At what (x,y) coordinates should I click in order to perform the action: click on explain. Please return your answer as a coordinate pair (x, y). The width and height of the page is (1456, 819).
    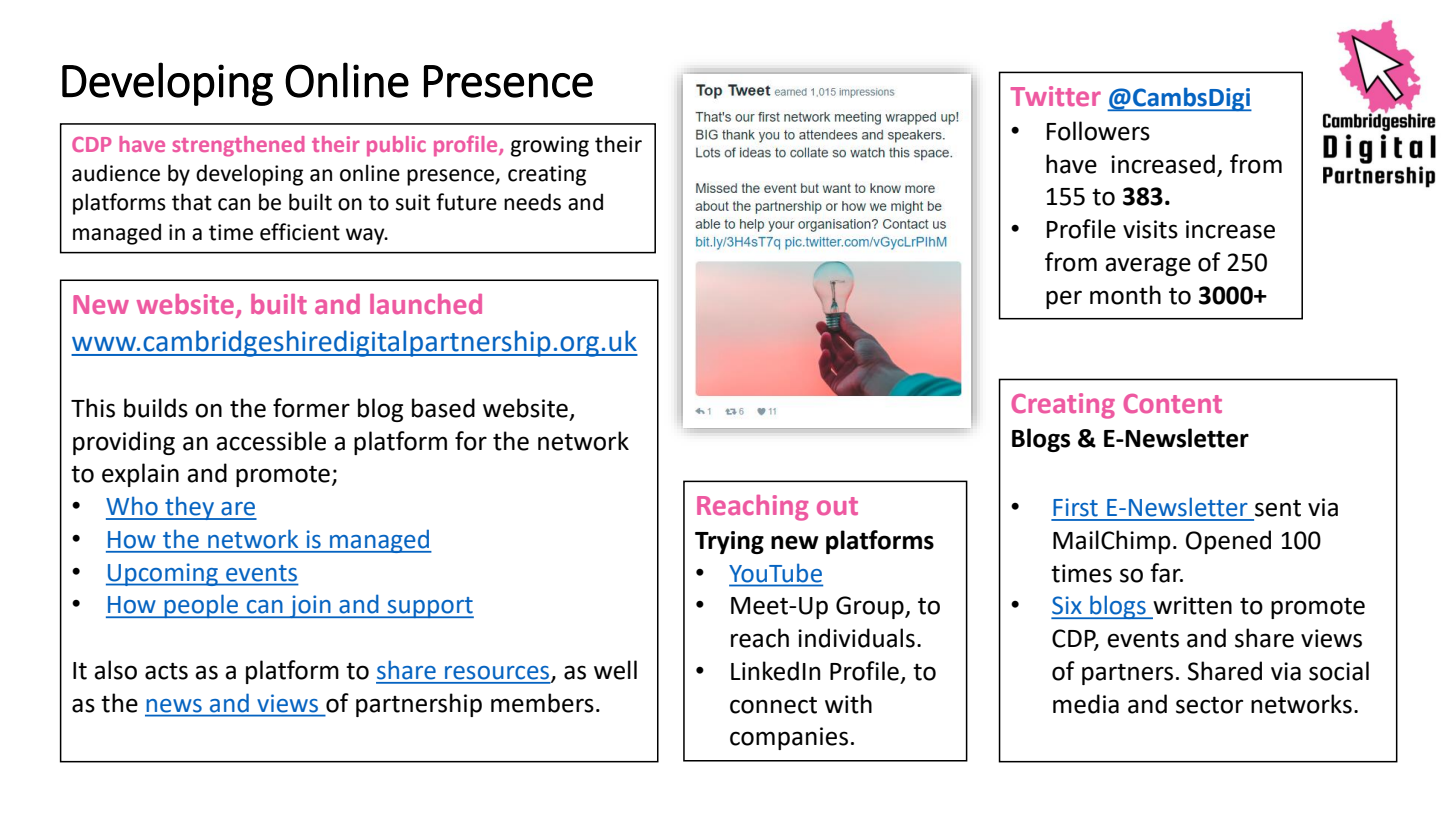
    Looking at the image, I should click on (140, 475).
